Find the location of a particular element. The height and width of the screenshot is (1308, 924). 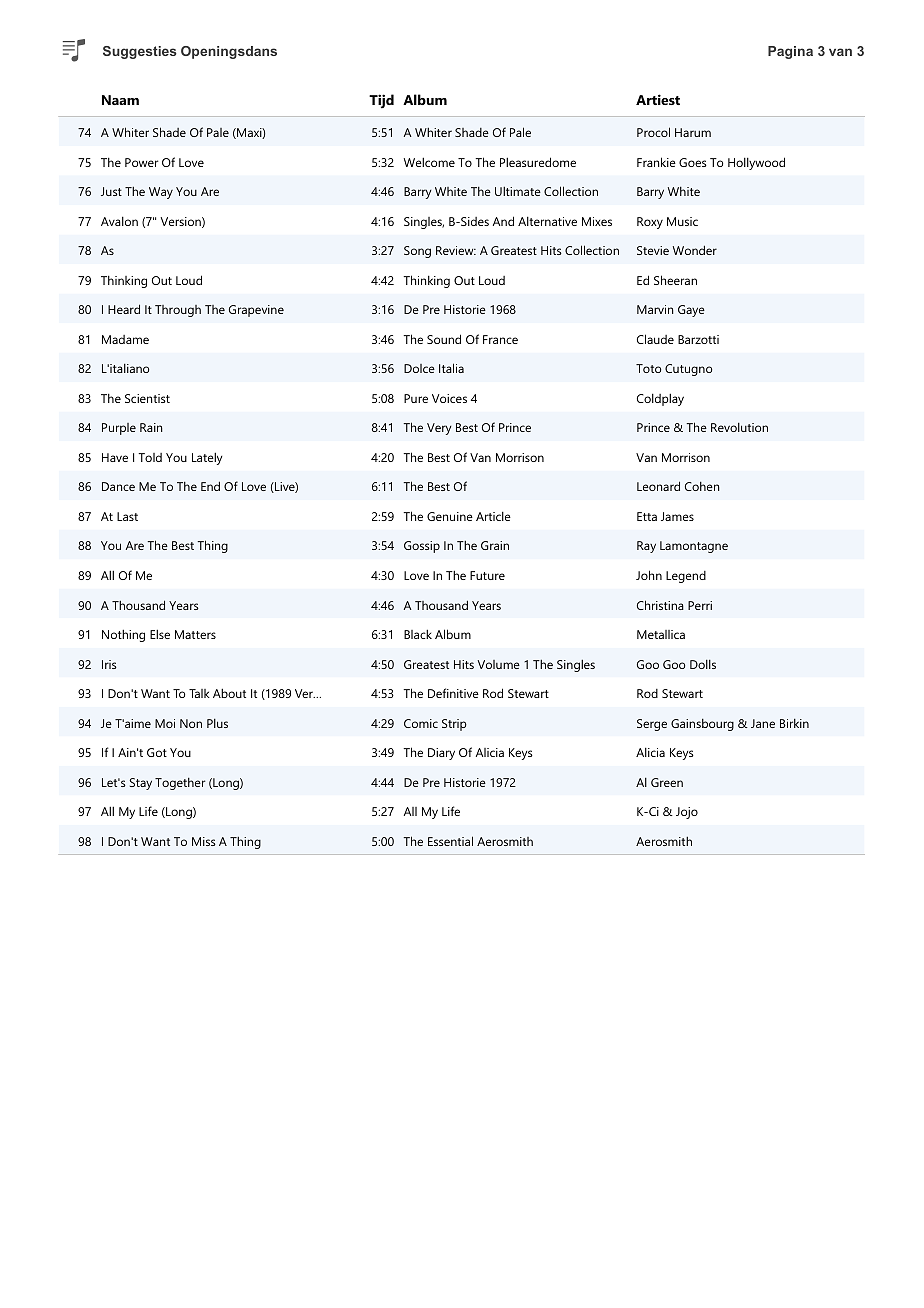

Legend is located at coordinates (686, 577).
